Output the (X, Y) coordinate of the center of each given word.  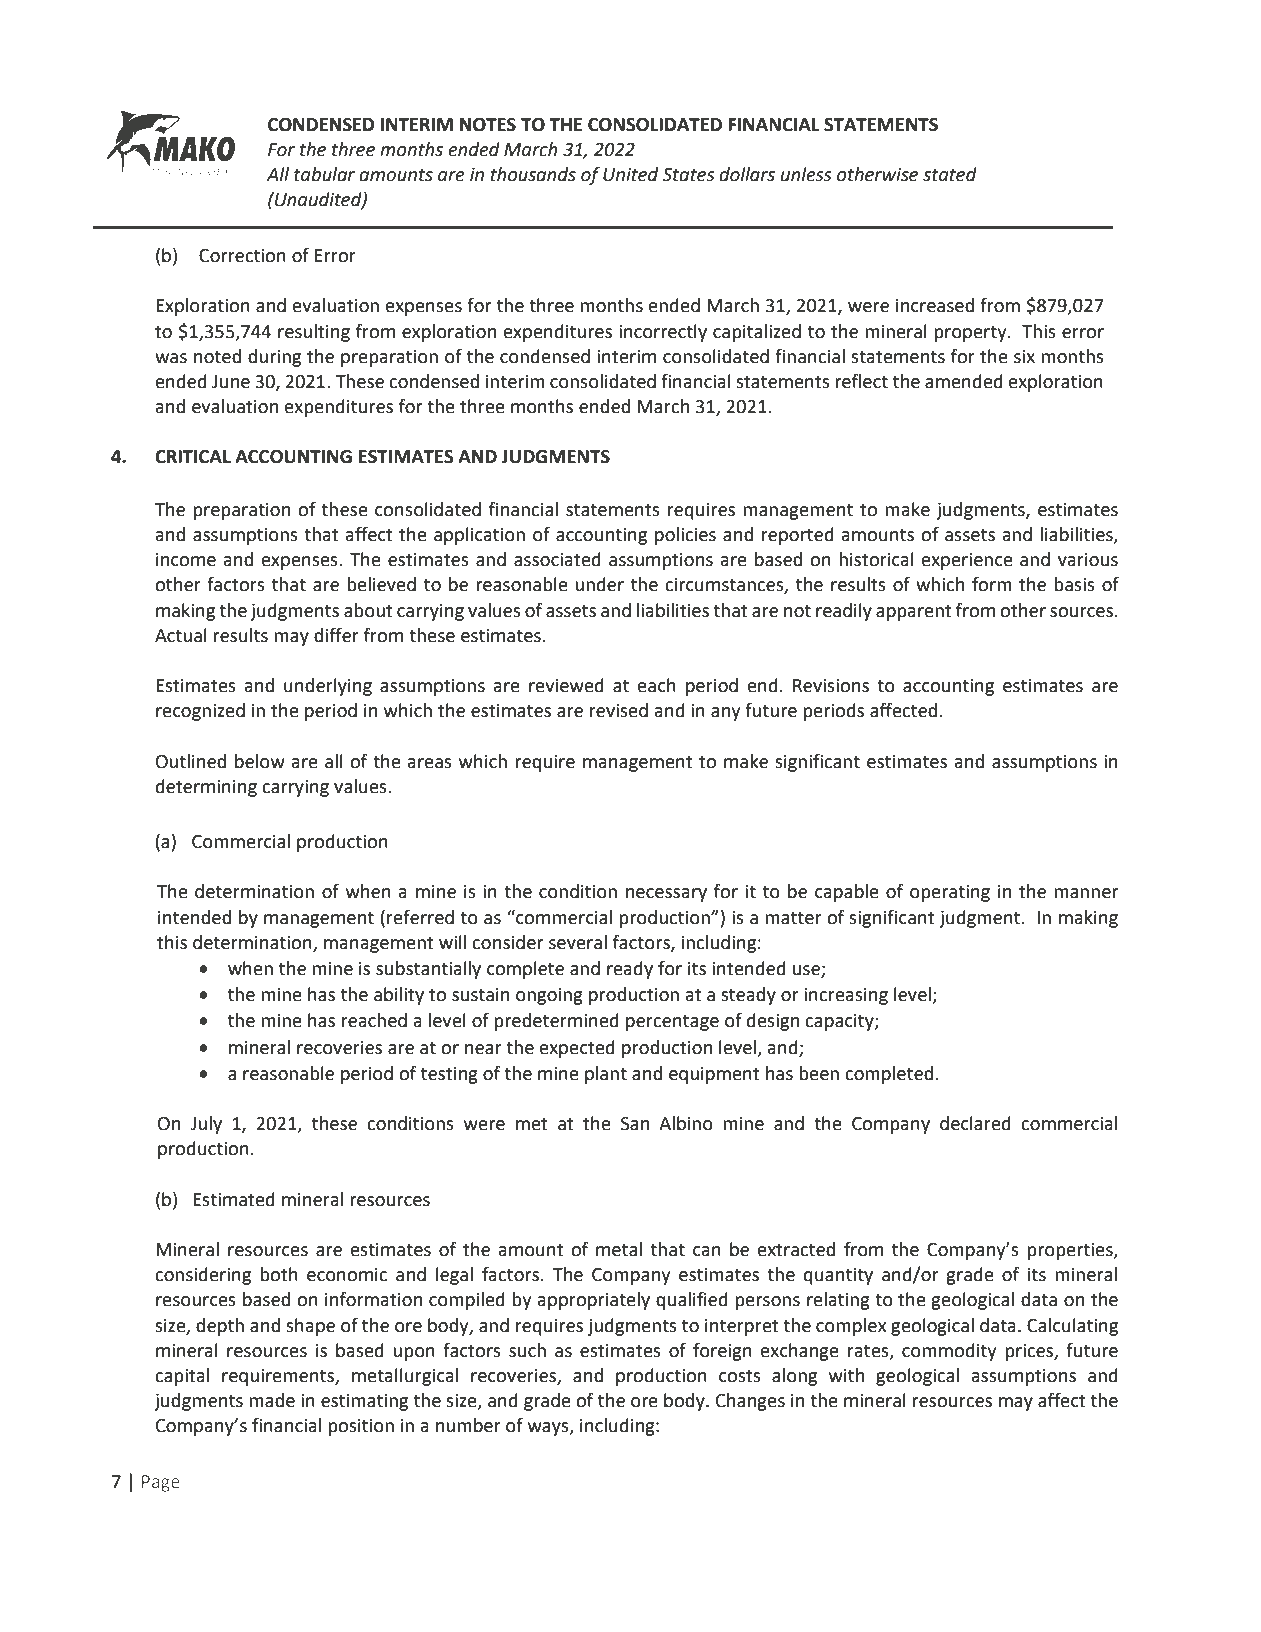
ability (399, 996)
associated (557, 559)
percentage (672, 1023)
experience (967, 561)
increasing (846, 996)
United (630, 174)
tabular (324, 174)
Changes (750, 1402)
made (272, 1400)
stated (950, 174)
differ (336, 635)
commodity (949, 1352)
